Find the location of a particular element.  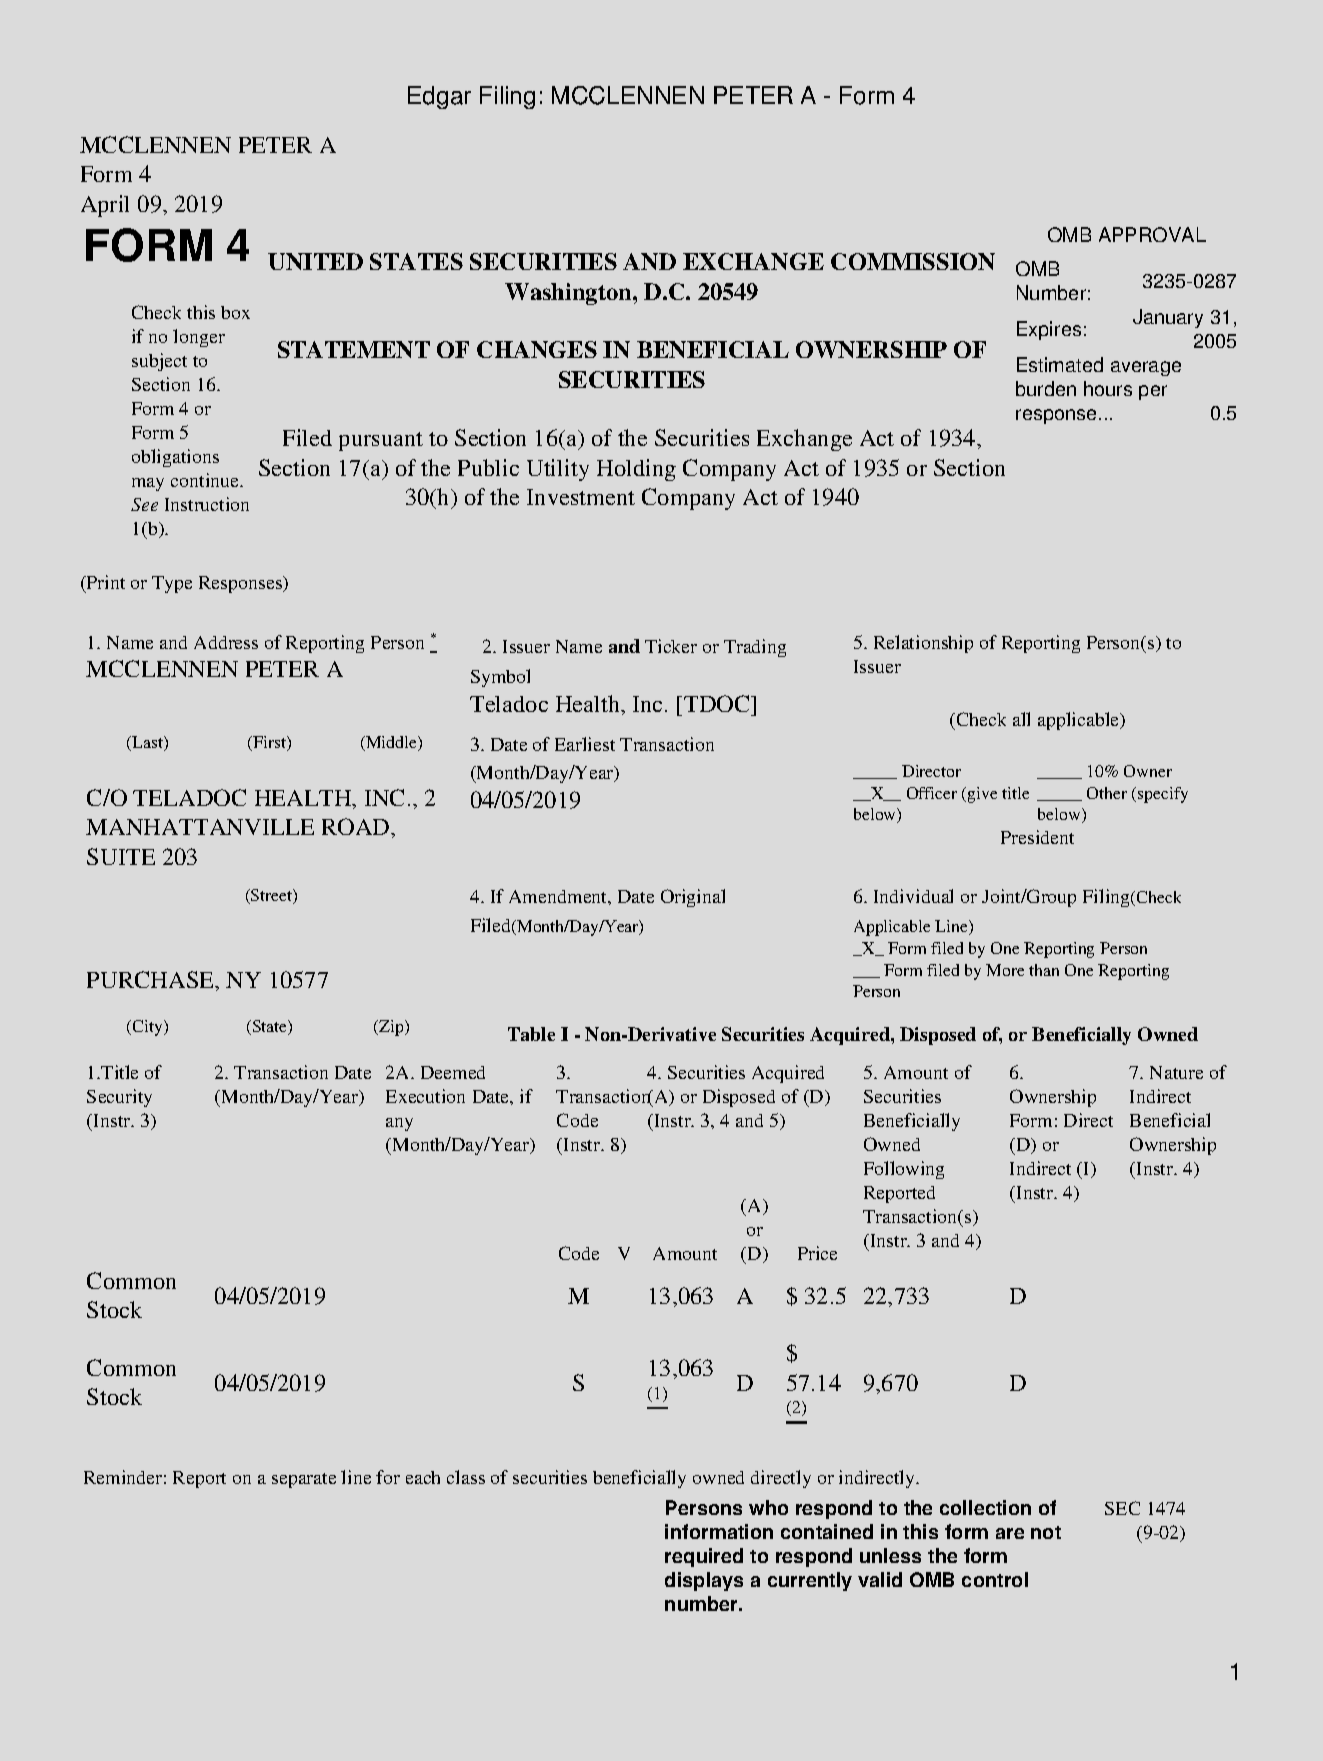

APPROVAL is located at coordinates (1152, 234).
